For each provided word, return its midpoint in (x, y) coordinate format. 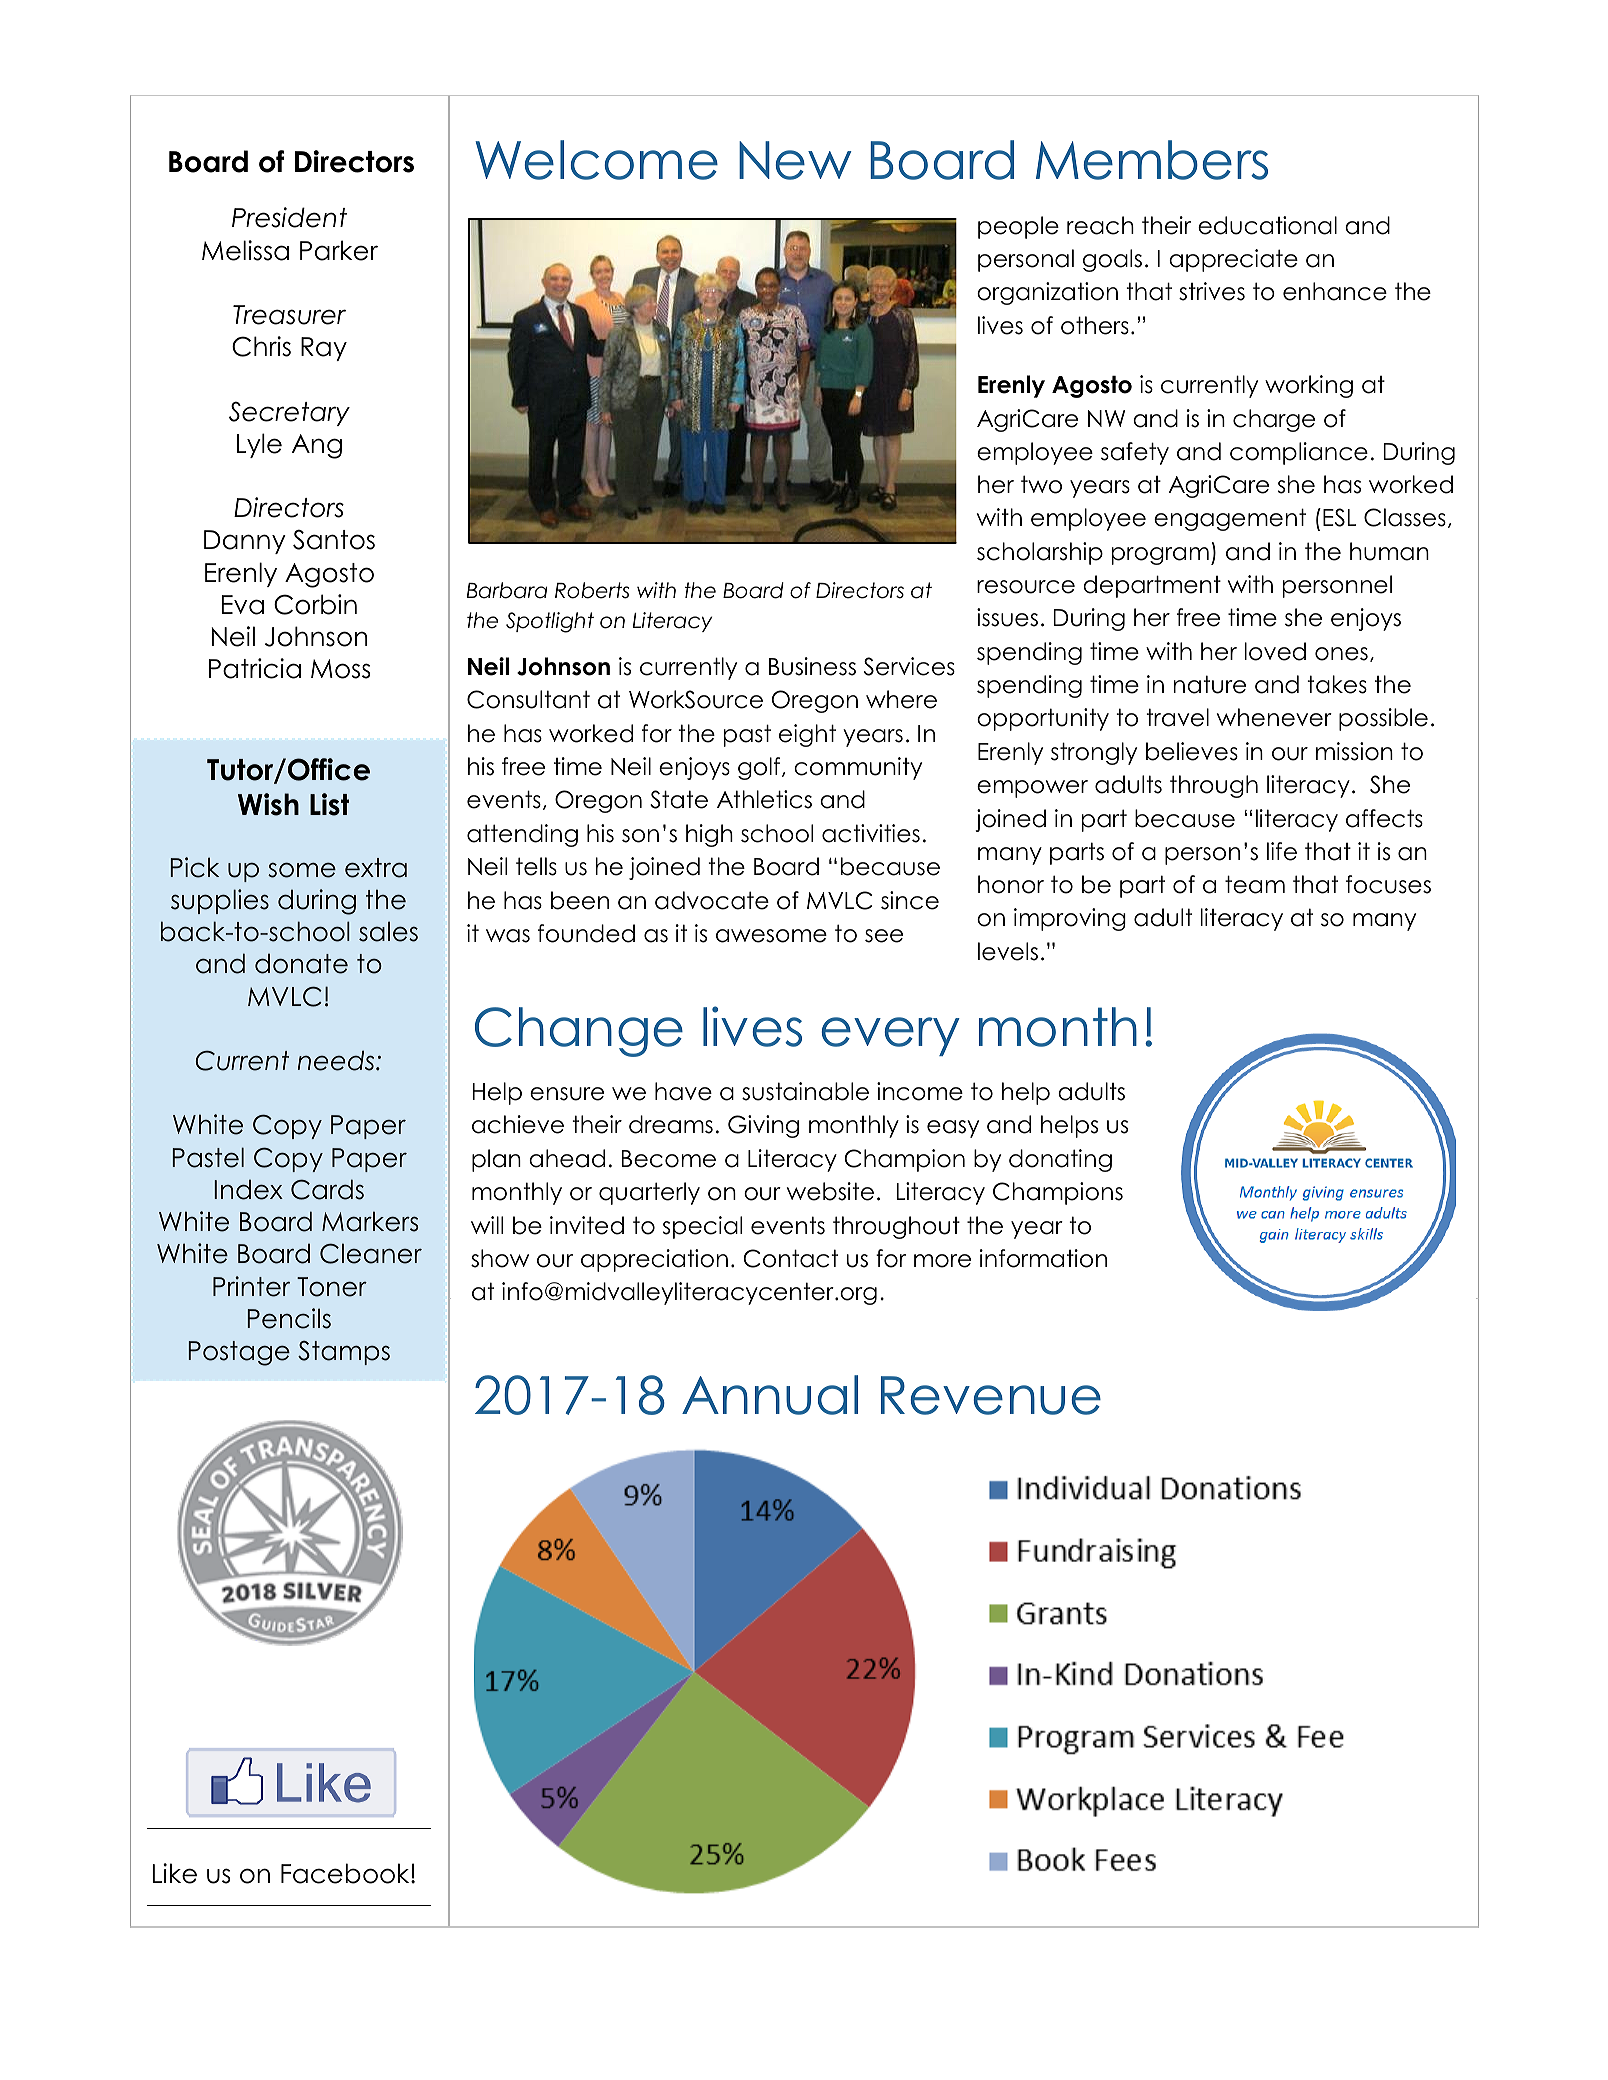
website (830, 1191)
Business (812, 666)
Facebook (346, 1873)
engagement (1230, 519)
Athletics (764, 799)
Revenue (991, 1395)
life (1282, 851)
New (795, 160)
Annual (770, 1395)
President (289, 217)
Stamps (344, 1353)
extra (376, 868)
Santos (334, 539)
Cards (327, 1189)
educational (1267, 225)
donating (1060, 1160)
